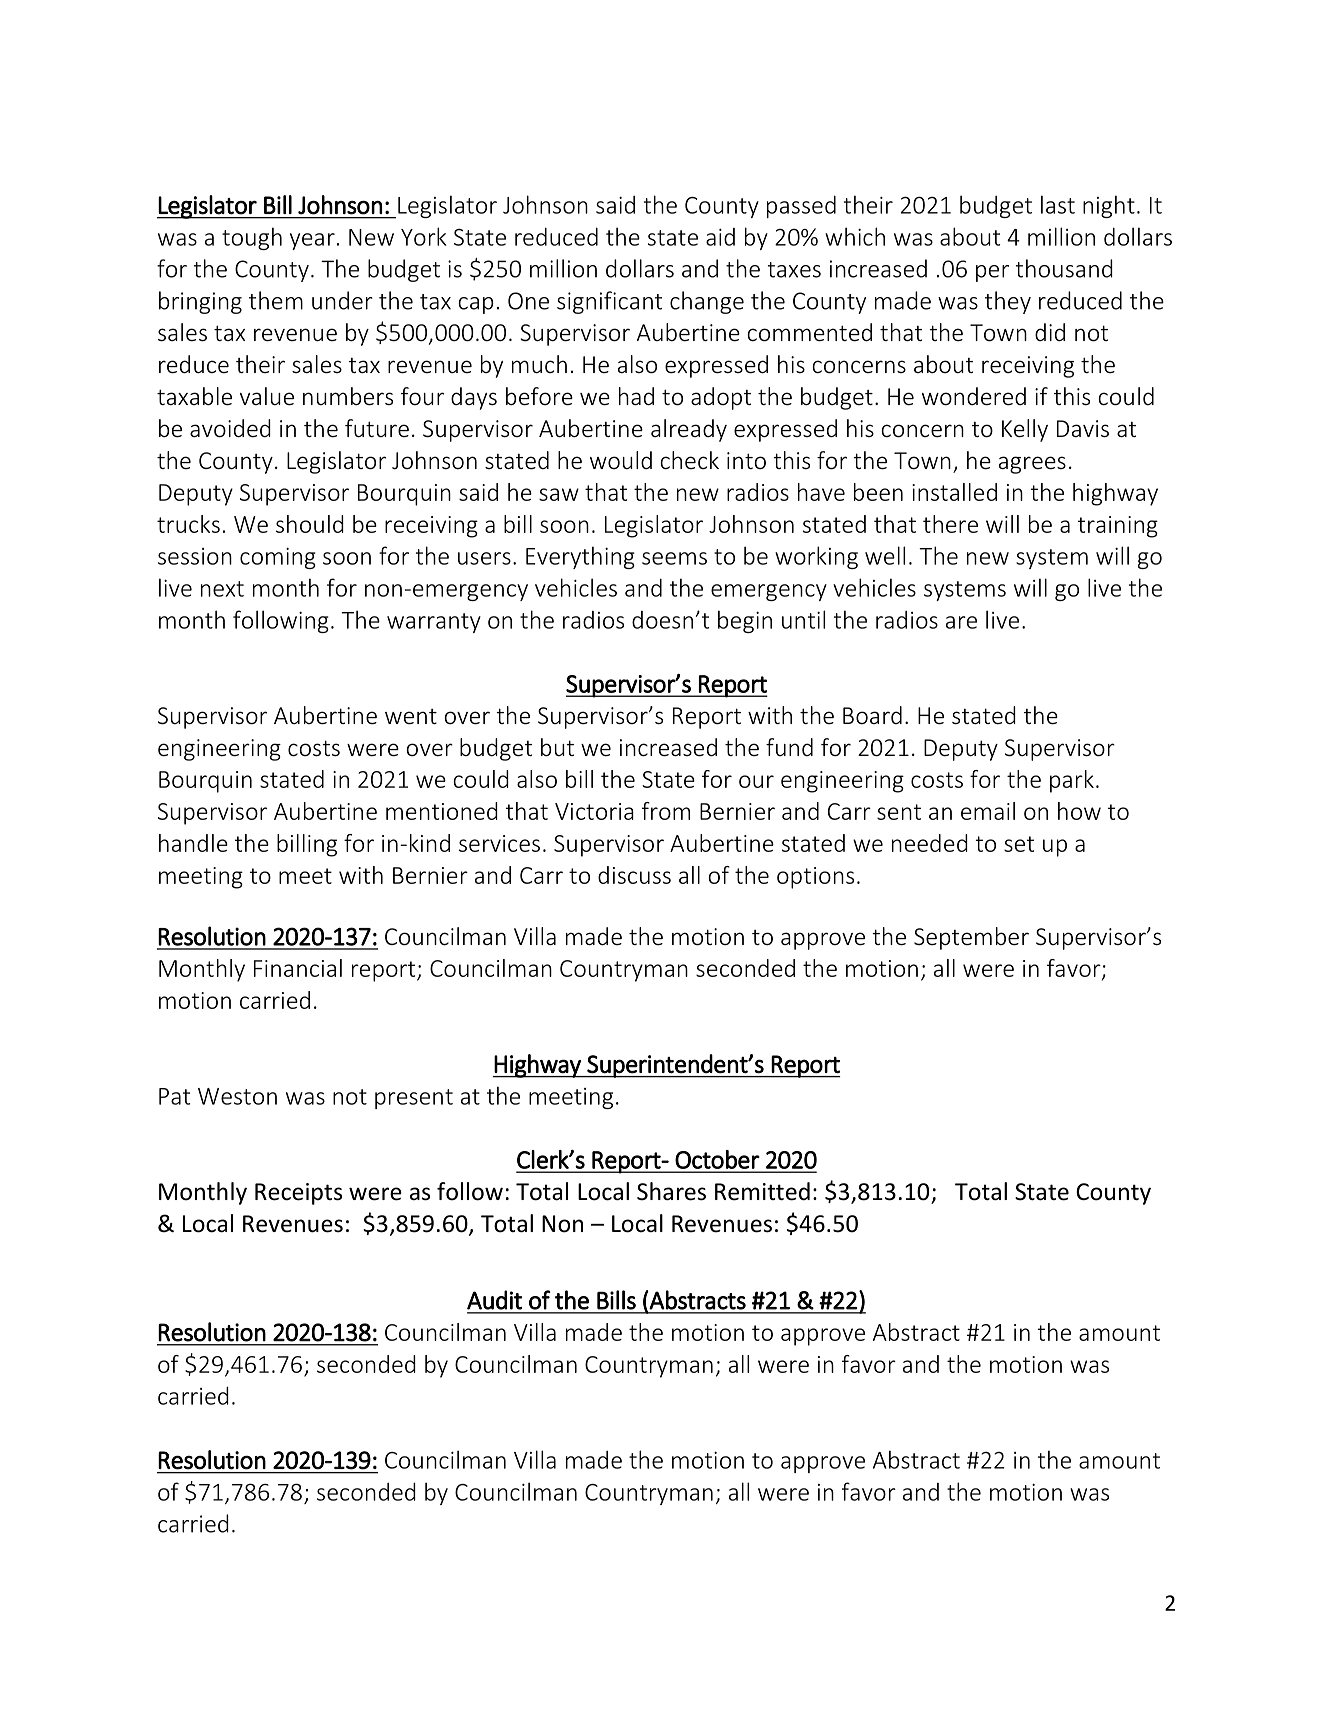 The image size is (1333, 1725). What do you see at coordinates (971, 938) in the image?
I see `September` at bounding box center [971, 938].
